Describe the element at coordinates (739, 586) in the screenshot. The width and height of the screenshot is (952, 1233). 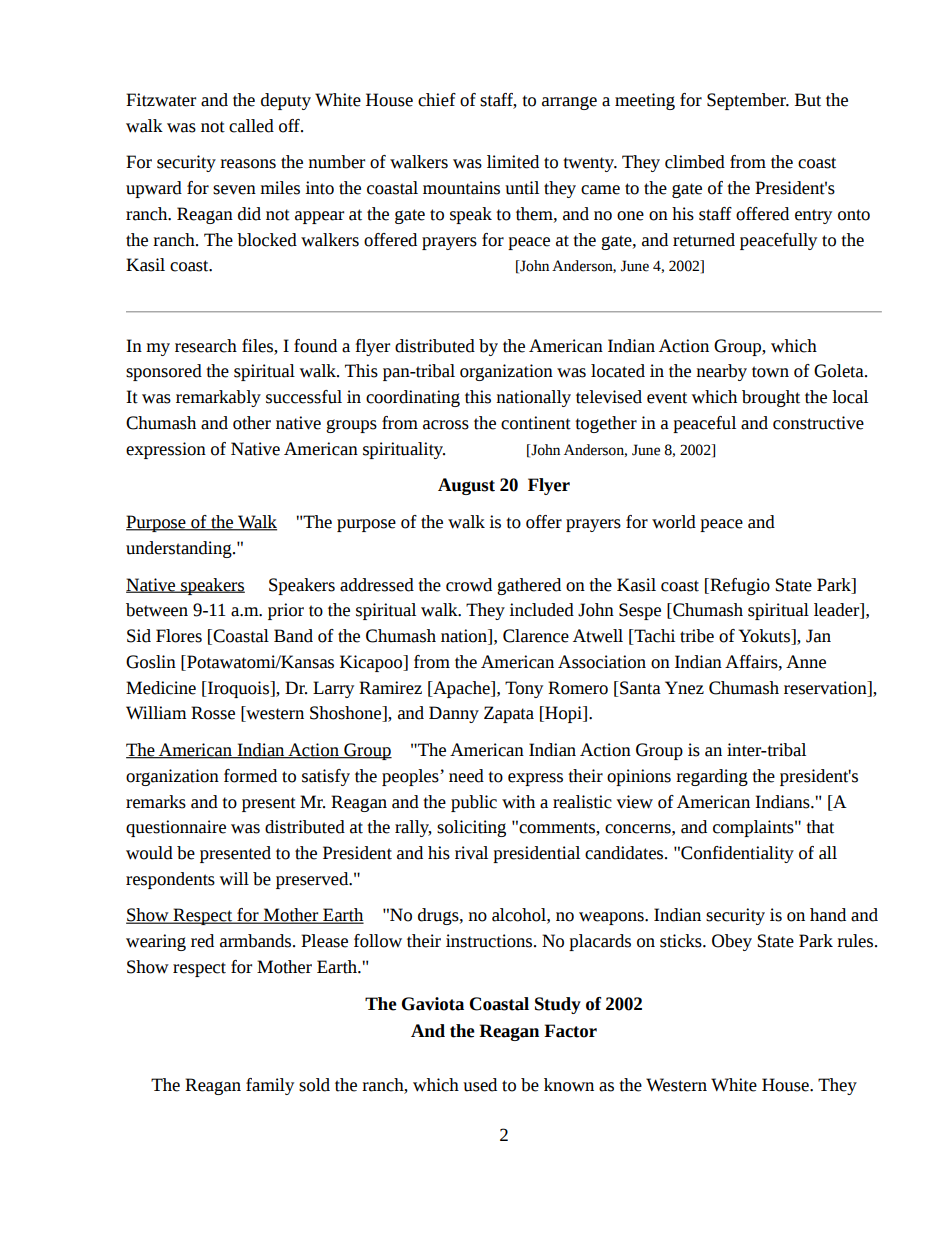
I see `Refugio` at that location.
